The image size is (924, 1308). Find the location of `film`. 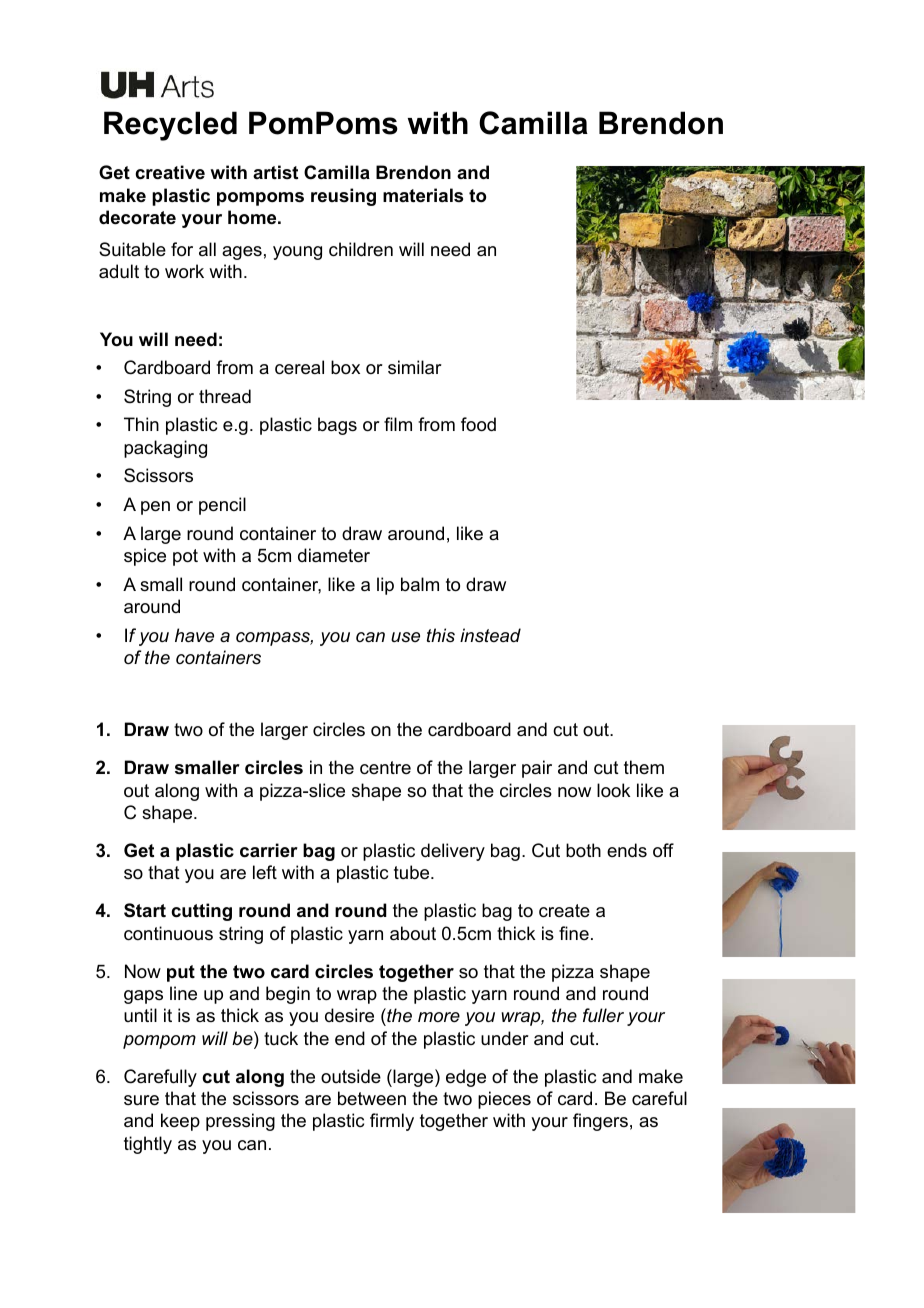

film is located at coordinates (398, 424).
